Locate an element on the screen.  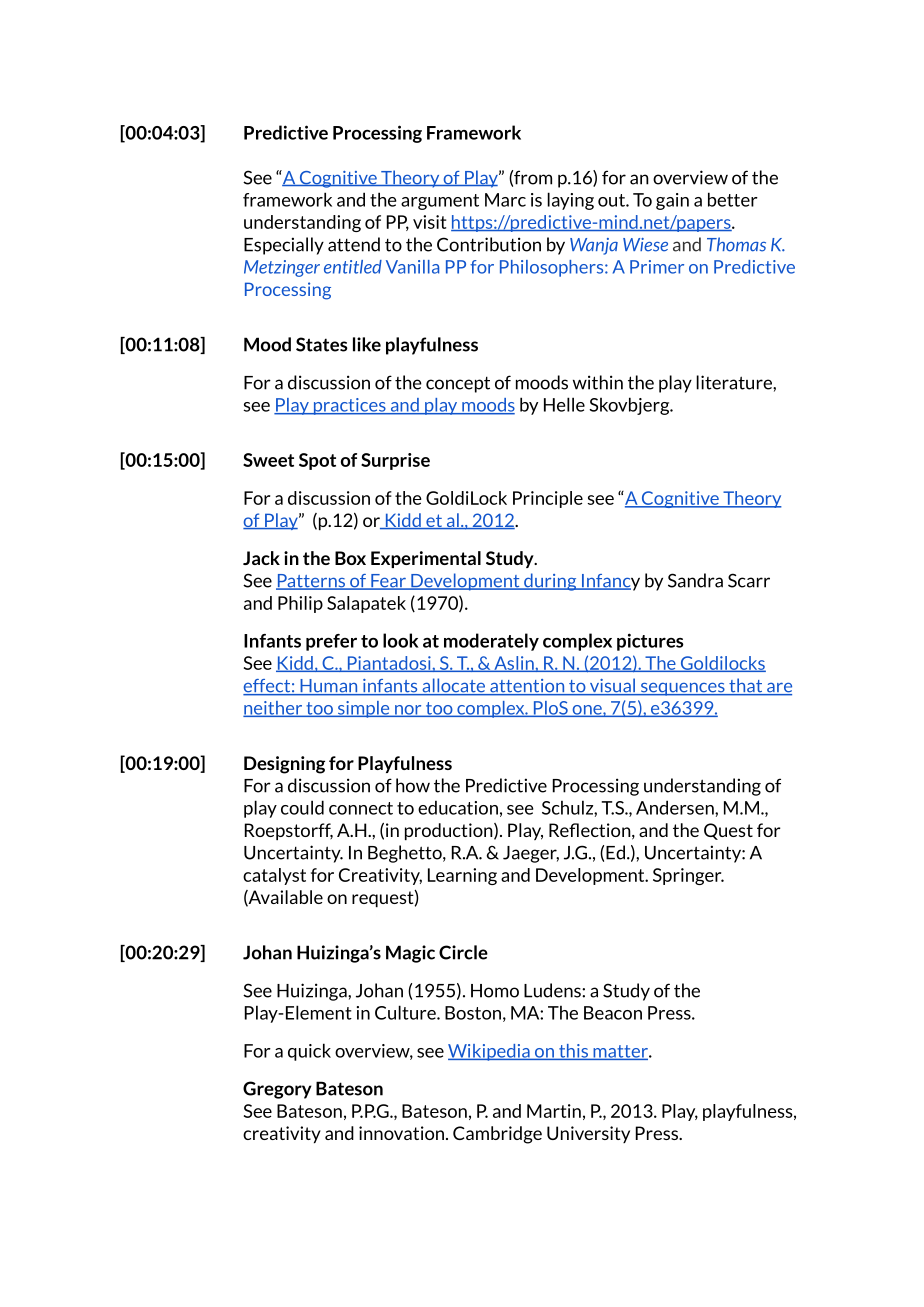
Thomas is located at coordinates (736, 244).
